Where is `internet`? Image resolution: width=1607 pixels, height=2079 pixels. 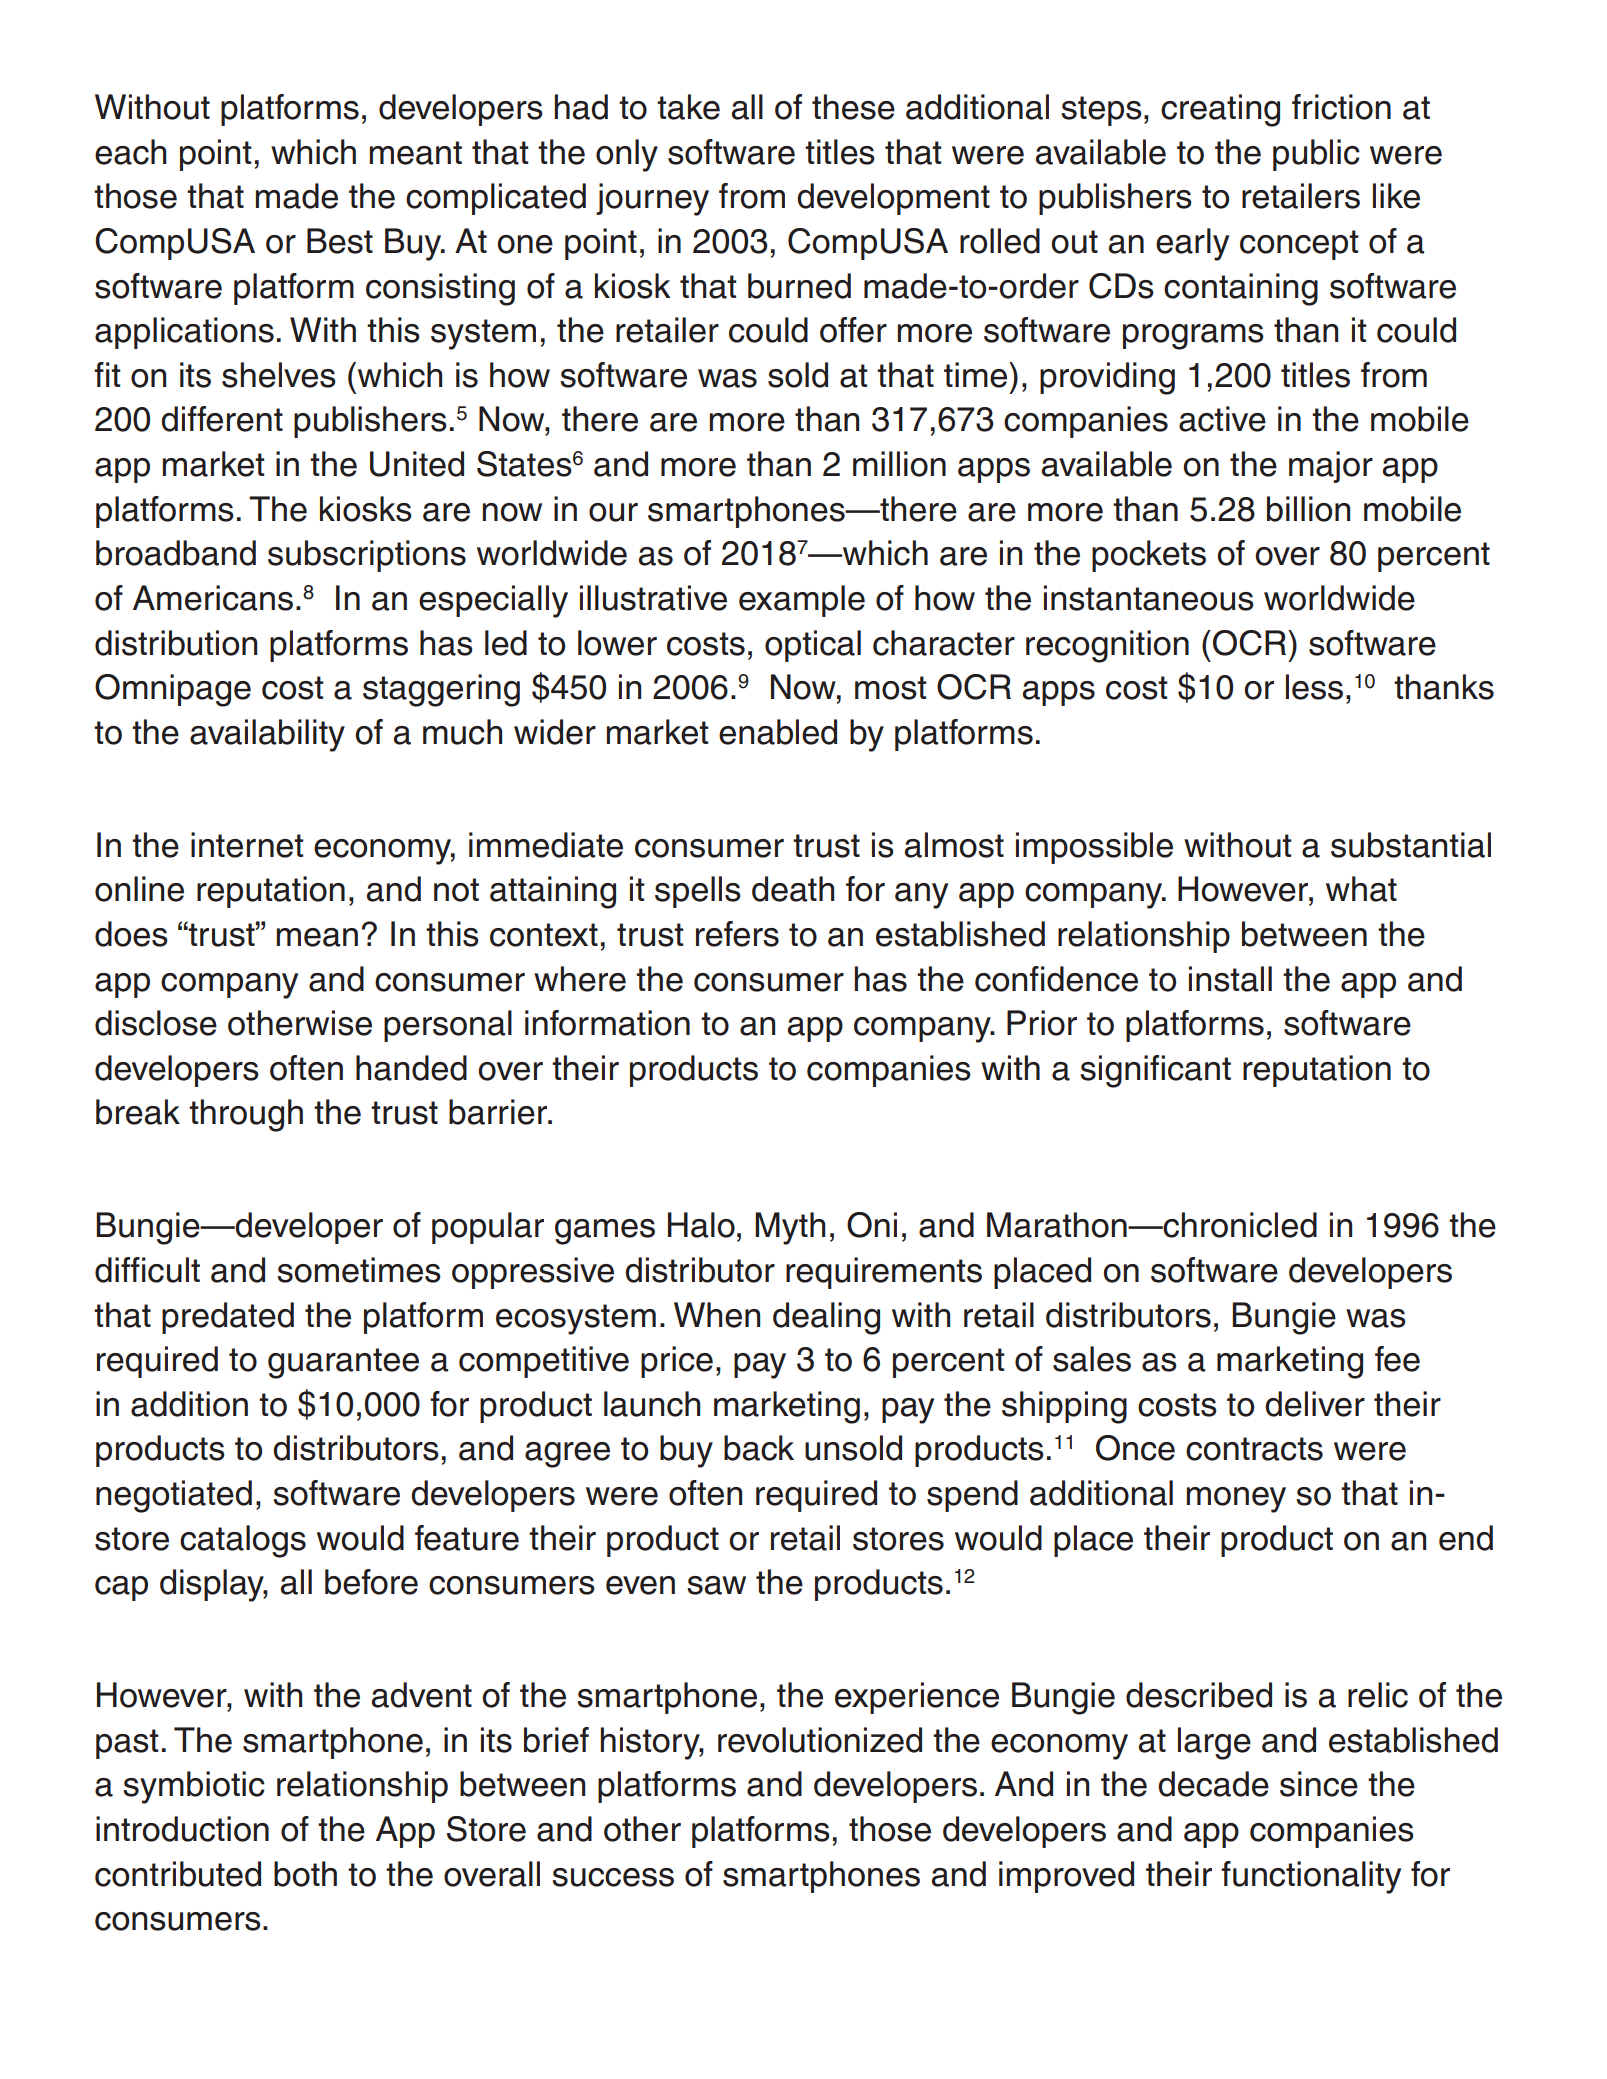 internet is located at coordinates (247, 845).
